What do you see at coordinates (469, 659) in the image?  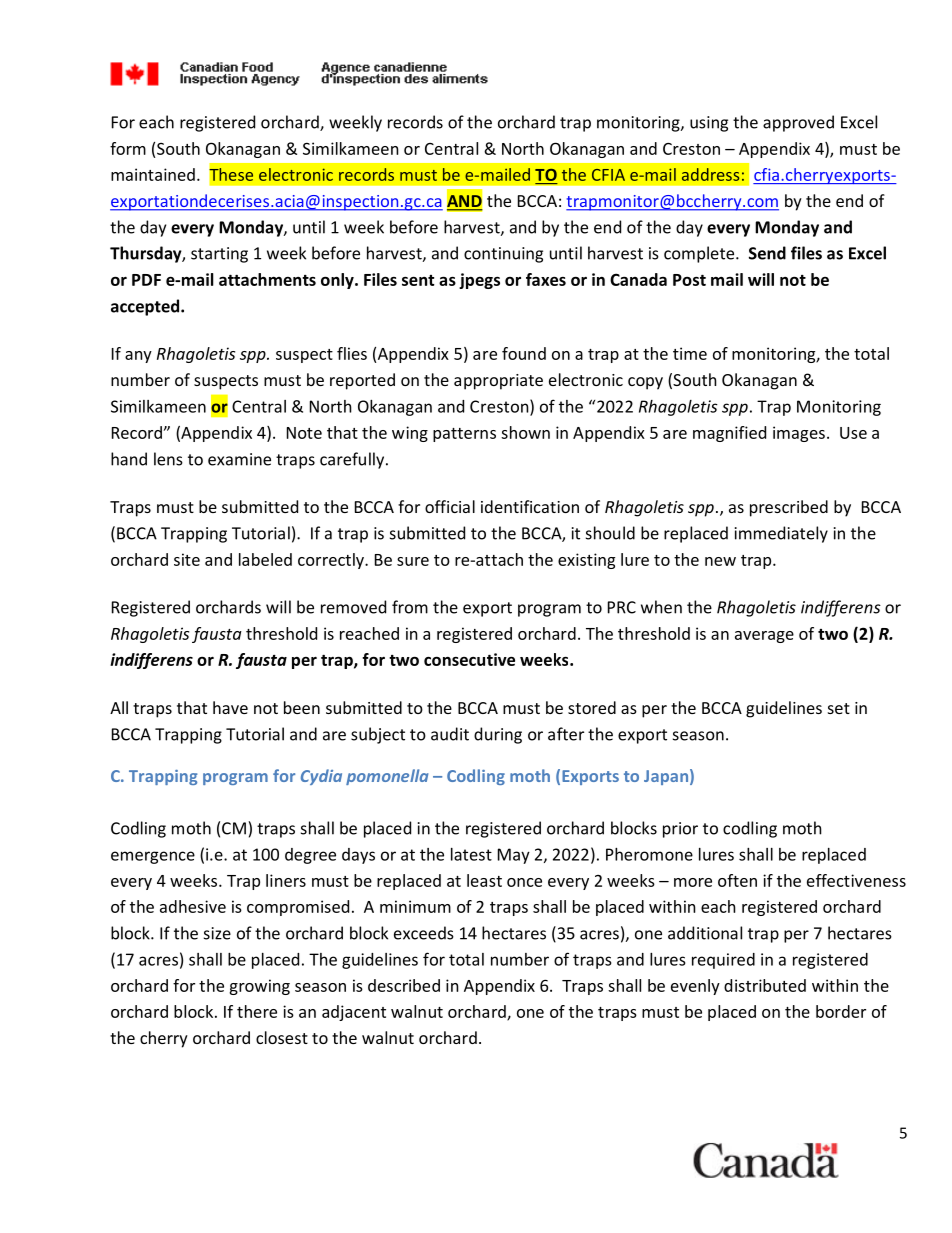 I see `consecutive` at bounding box center [469, 659].
